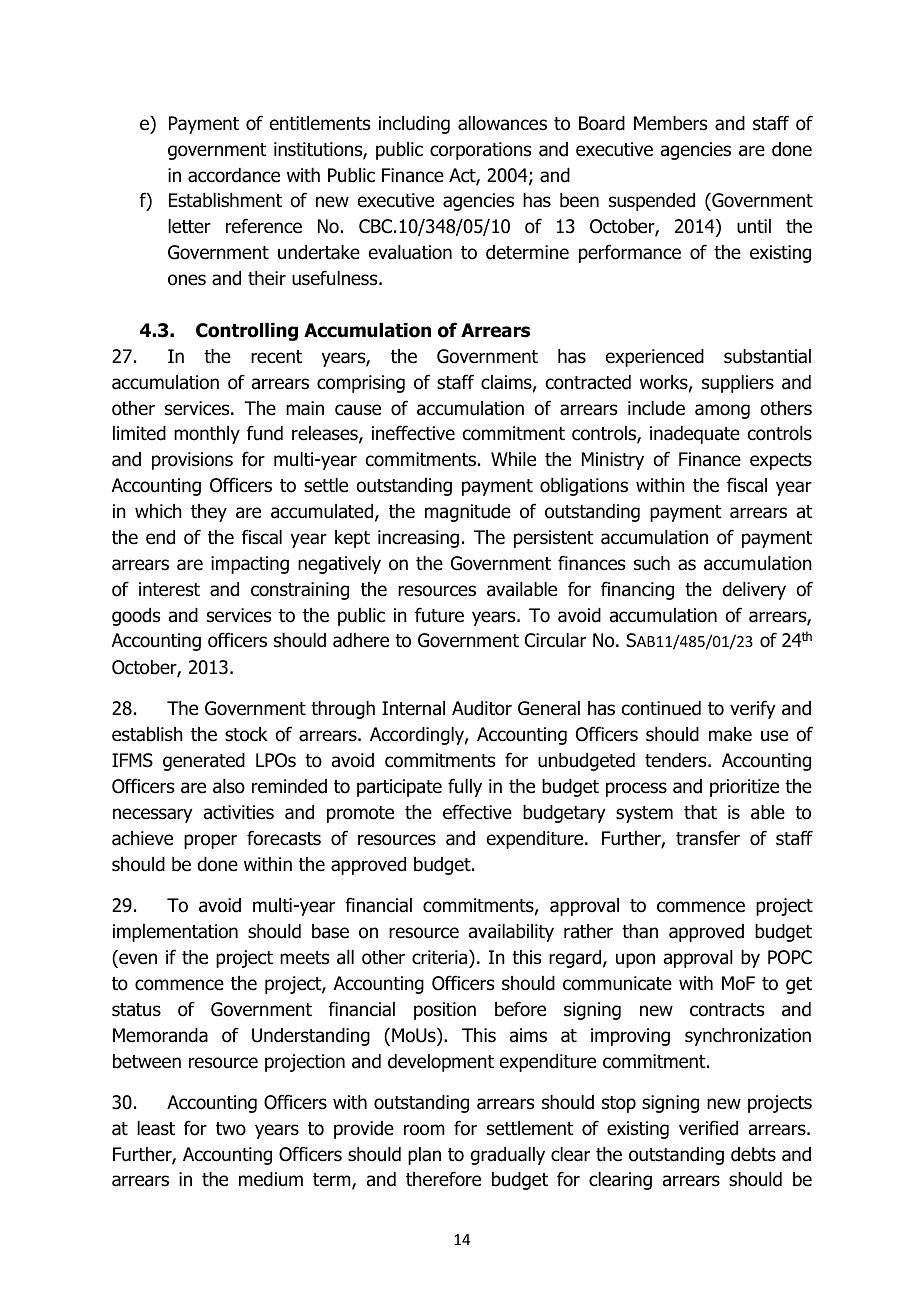 The height and width of the image is (1308, 924). Describe the element at coordinates (670, 123) in the image. I see `Members` at that location.
